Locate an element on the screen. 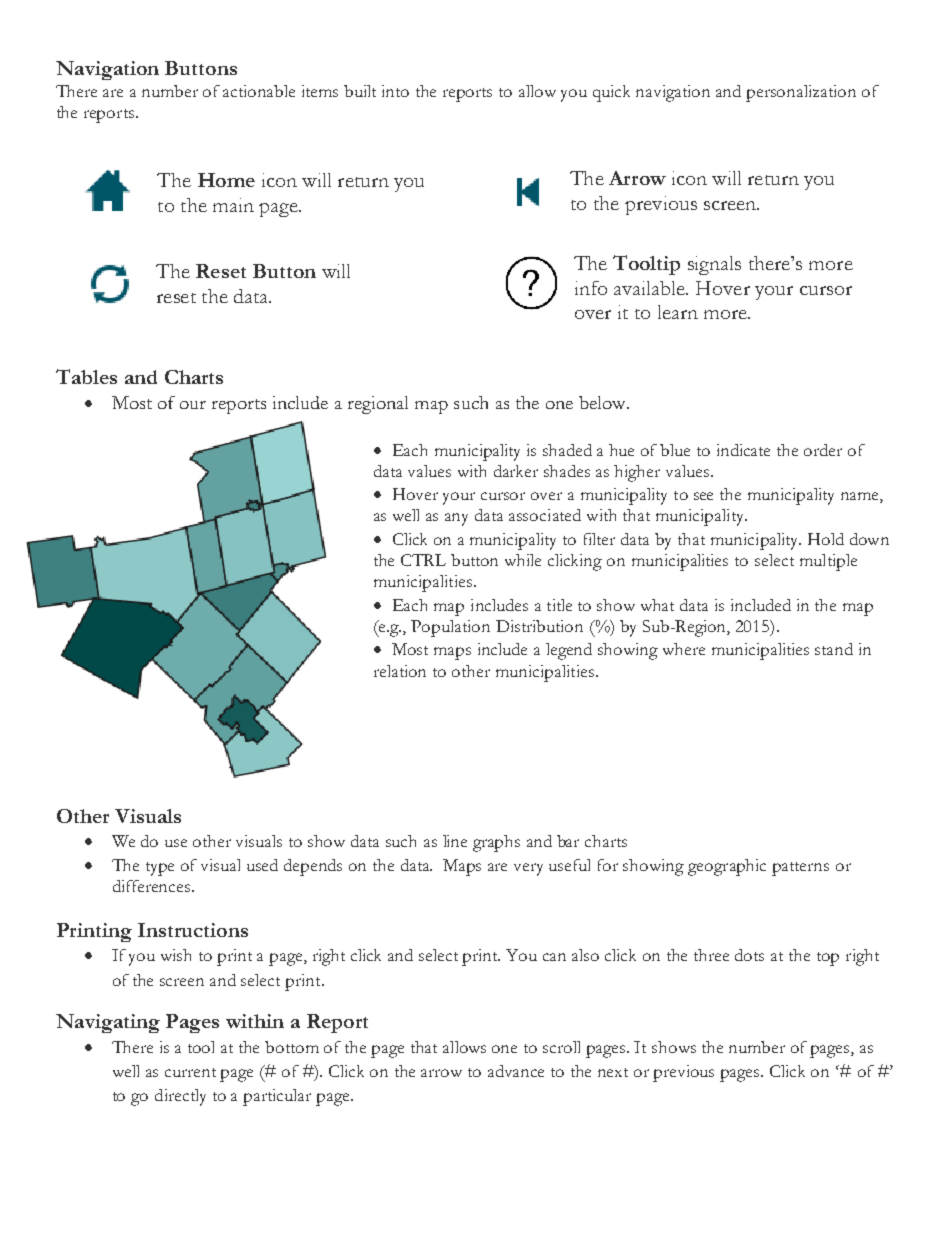  stand is located at coordinates (834, 649).
